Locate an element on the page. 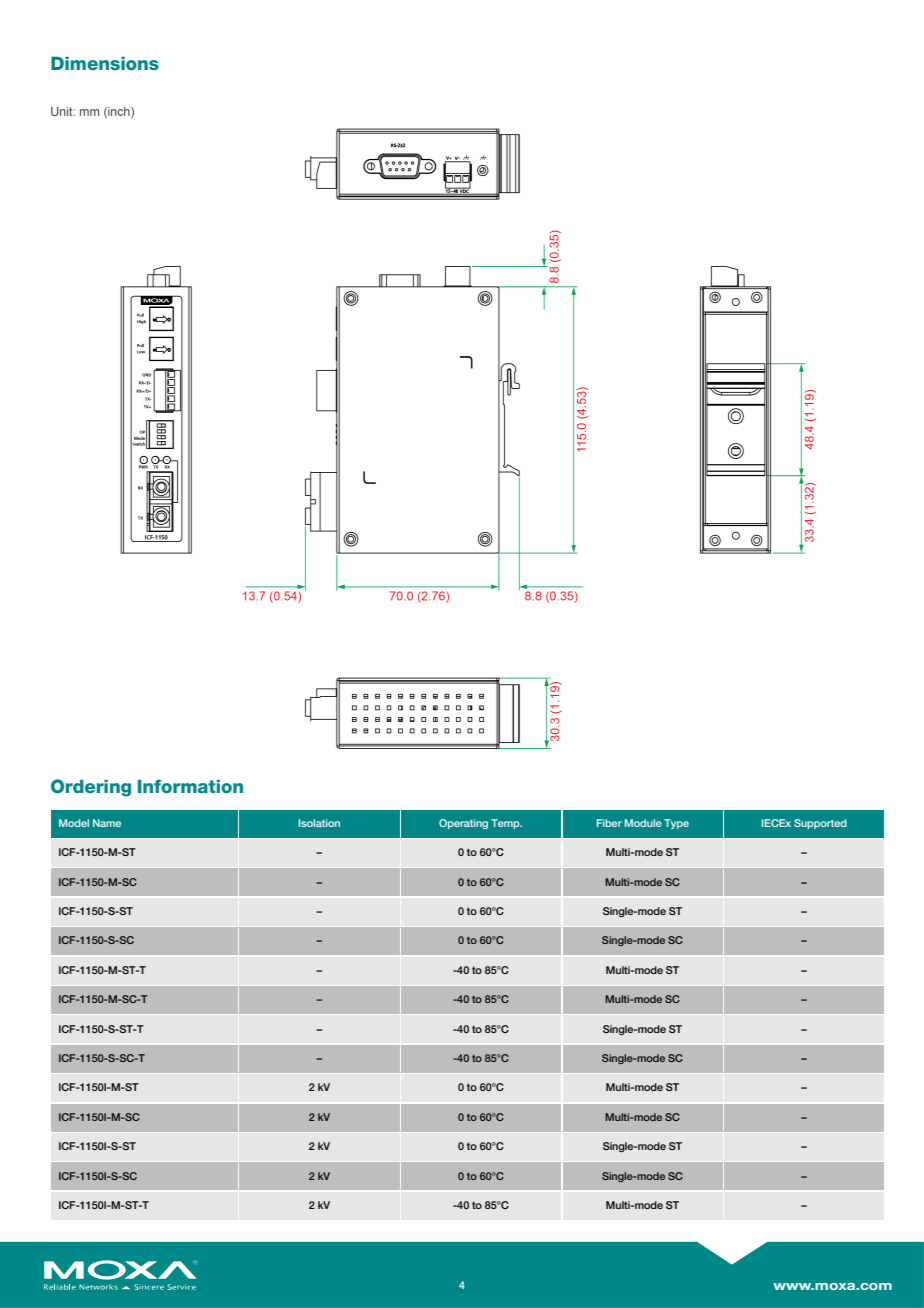 The image size is (924, 1308). Temp is located at coordinates (506, 824).
